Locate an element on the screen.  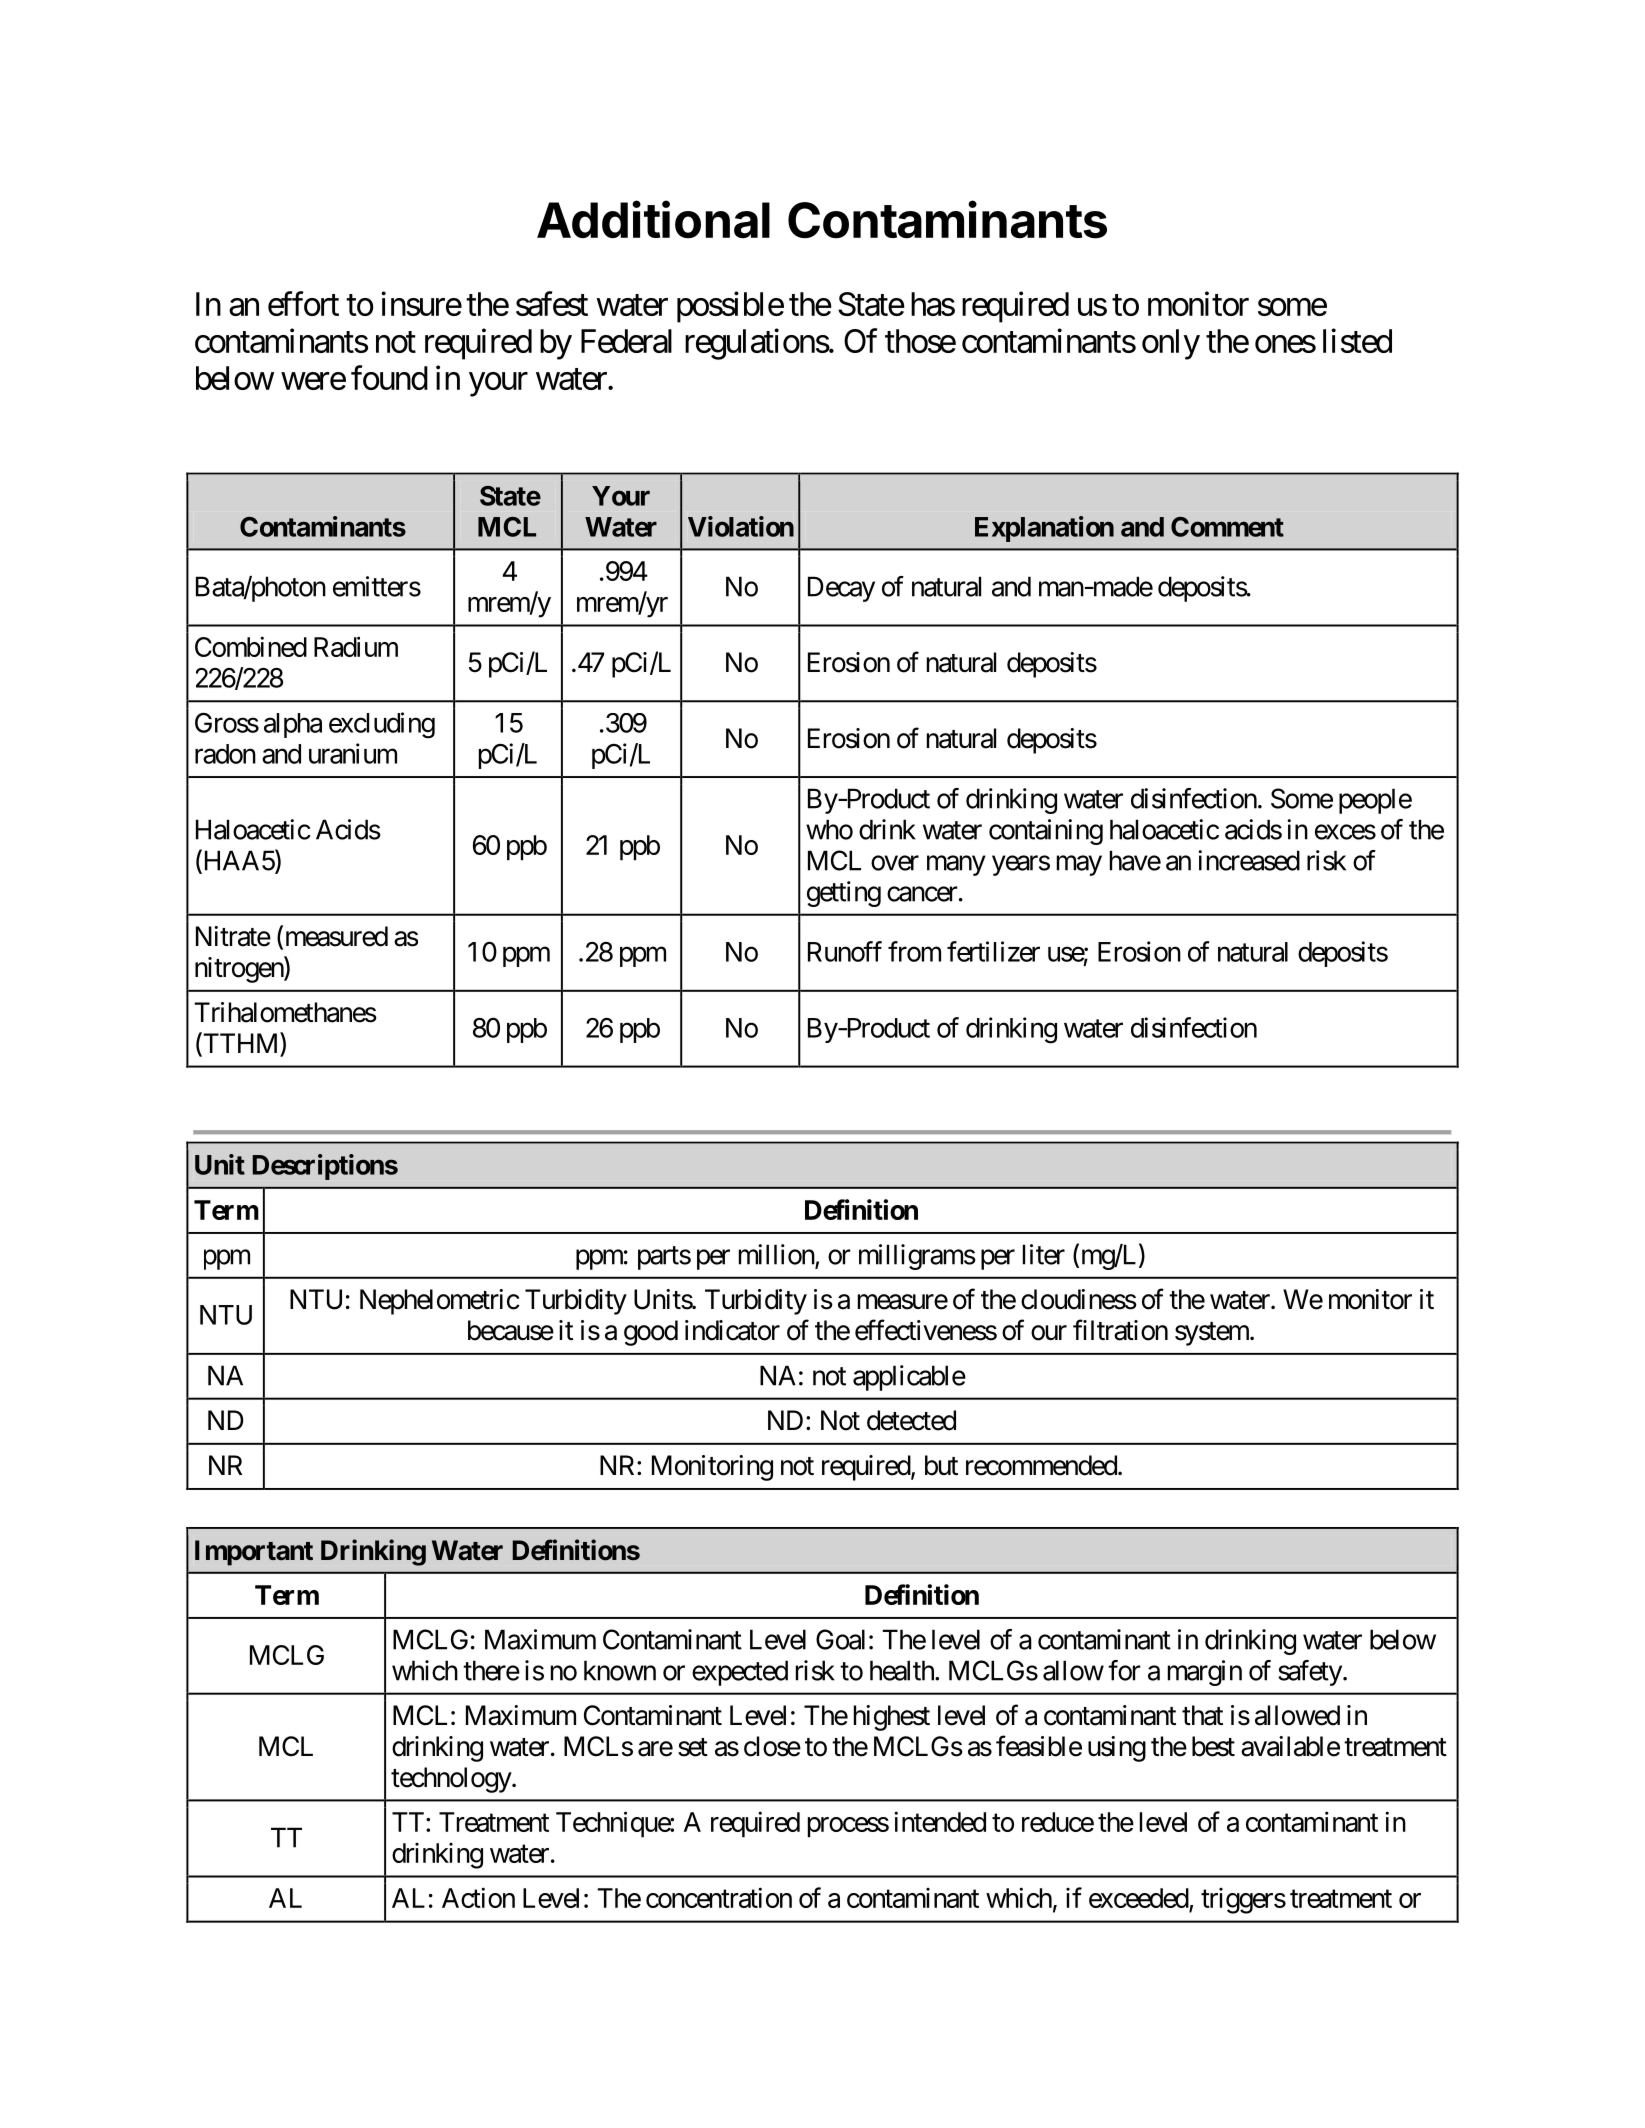
Additional is located at coordinates (653, 219).
